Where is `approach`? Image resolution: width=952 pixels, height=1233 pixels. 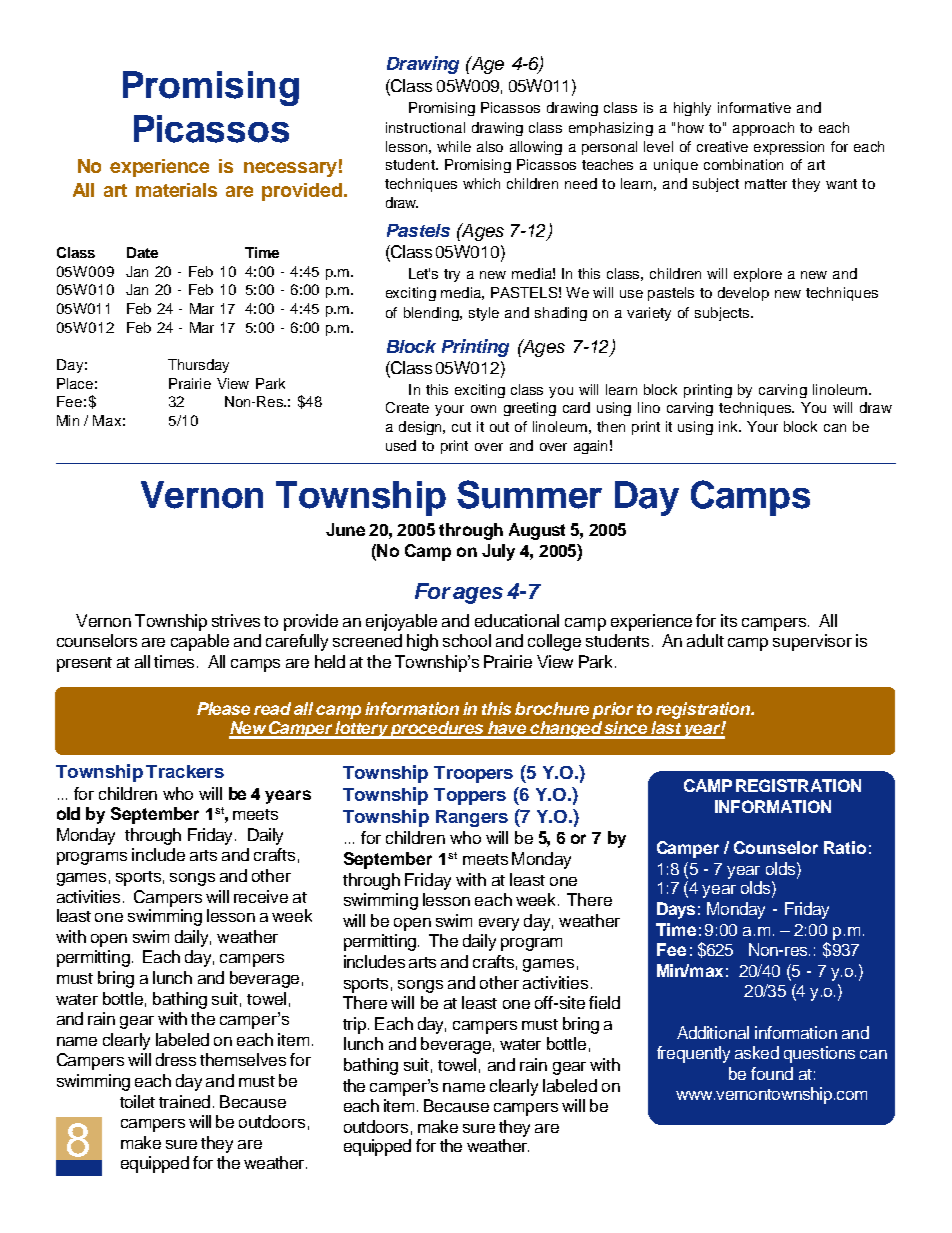 approach is located at coordinates (763, 129).
